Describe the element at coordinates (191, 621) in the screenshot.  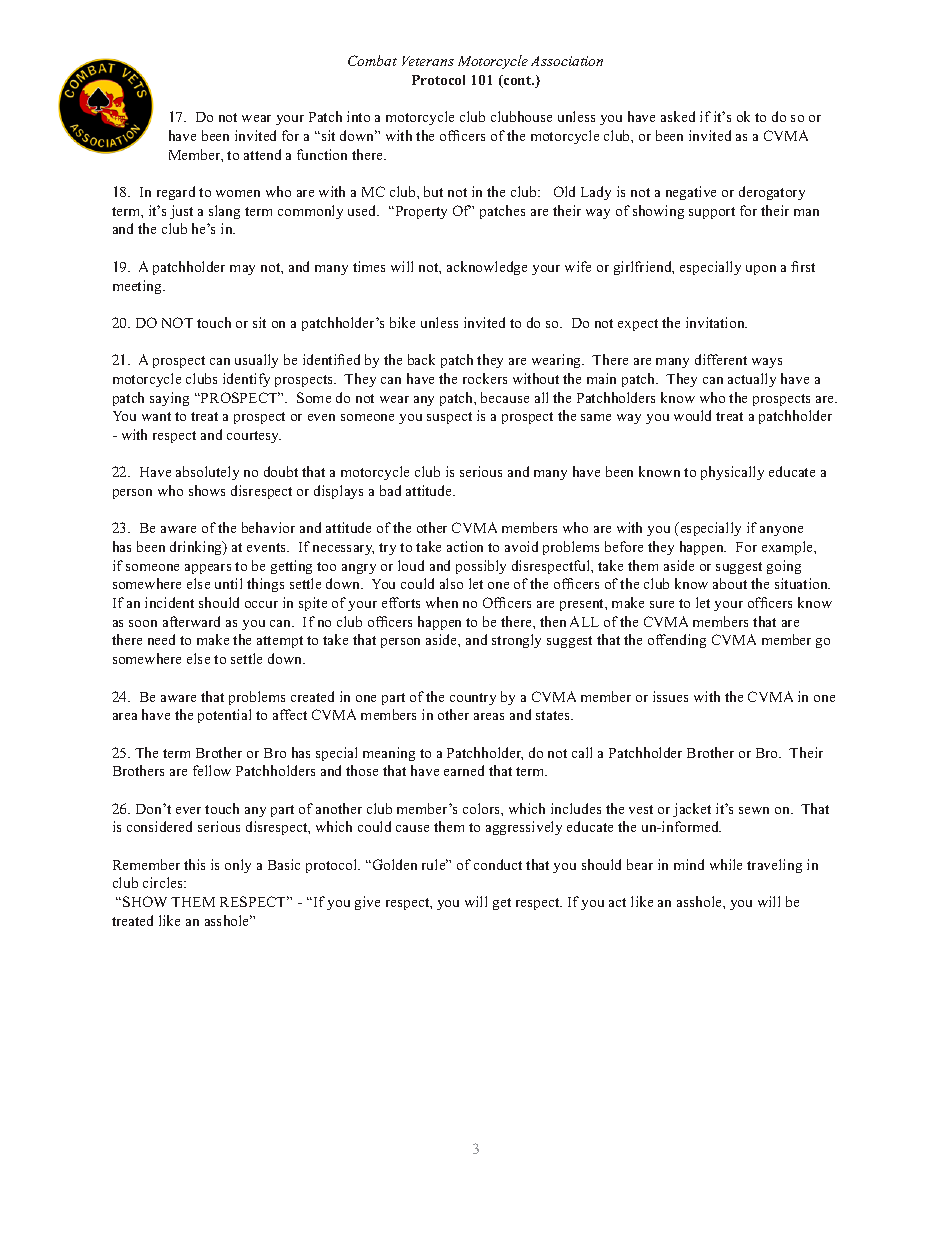
I see `afterward` at that location.
